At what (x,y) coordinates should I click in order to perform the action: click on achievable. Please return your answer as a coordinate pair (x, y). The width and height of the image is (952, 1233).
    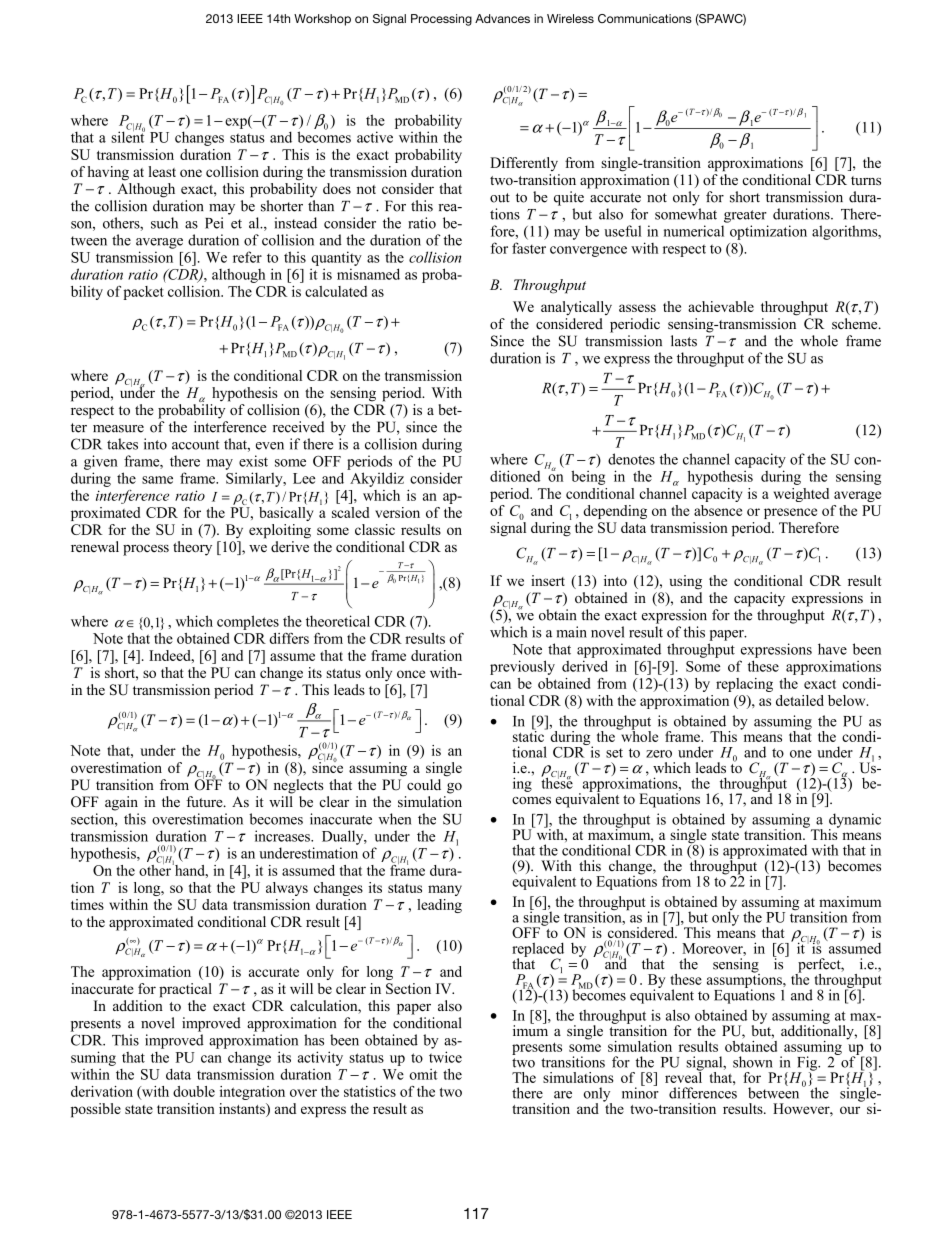
    Looking at the image, I should click on (721, 306).
